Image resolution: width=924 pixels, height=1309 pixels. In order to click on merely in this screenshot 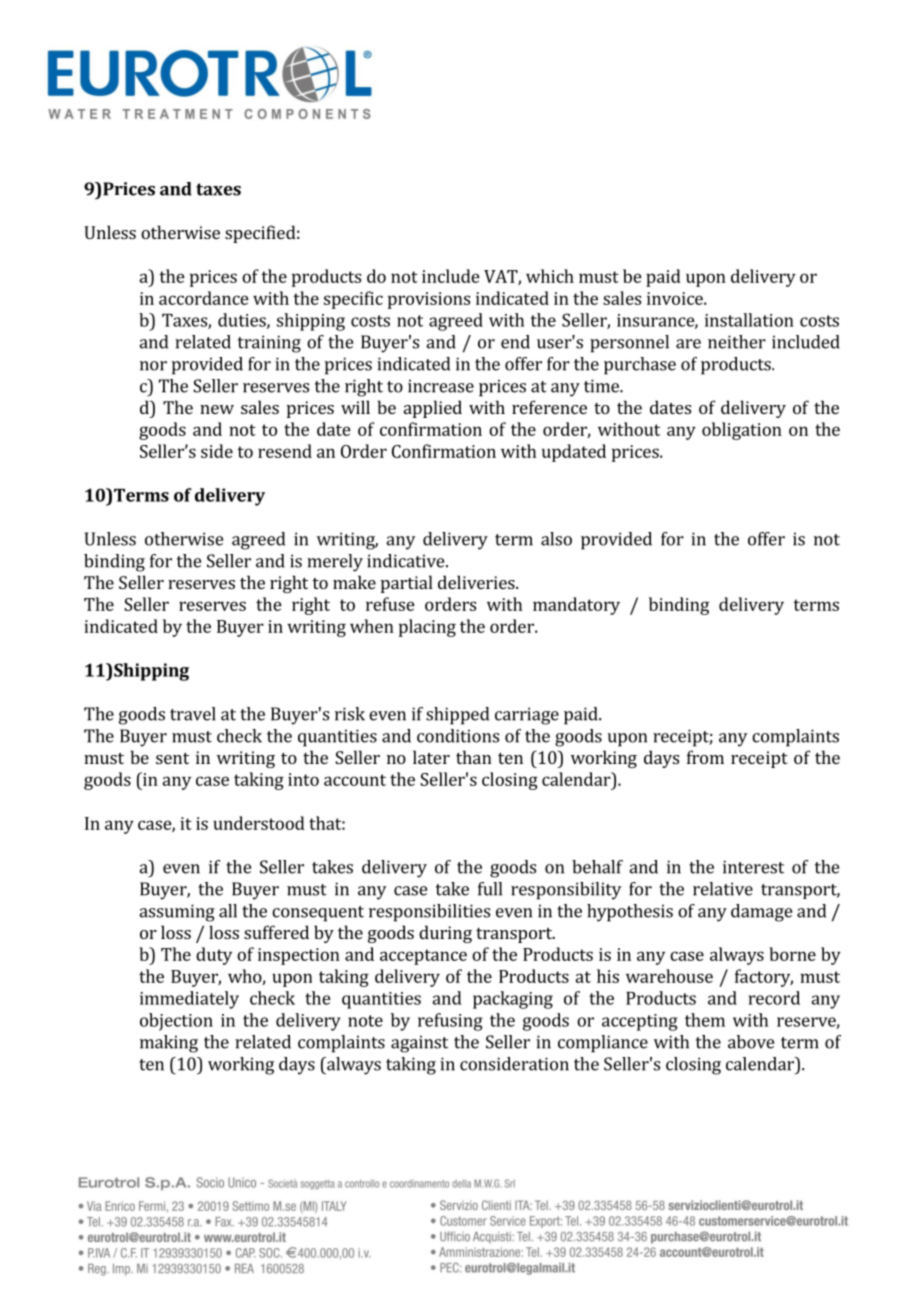, I will do `click(335, 563)`.
